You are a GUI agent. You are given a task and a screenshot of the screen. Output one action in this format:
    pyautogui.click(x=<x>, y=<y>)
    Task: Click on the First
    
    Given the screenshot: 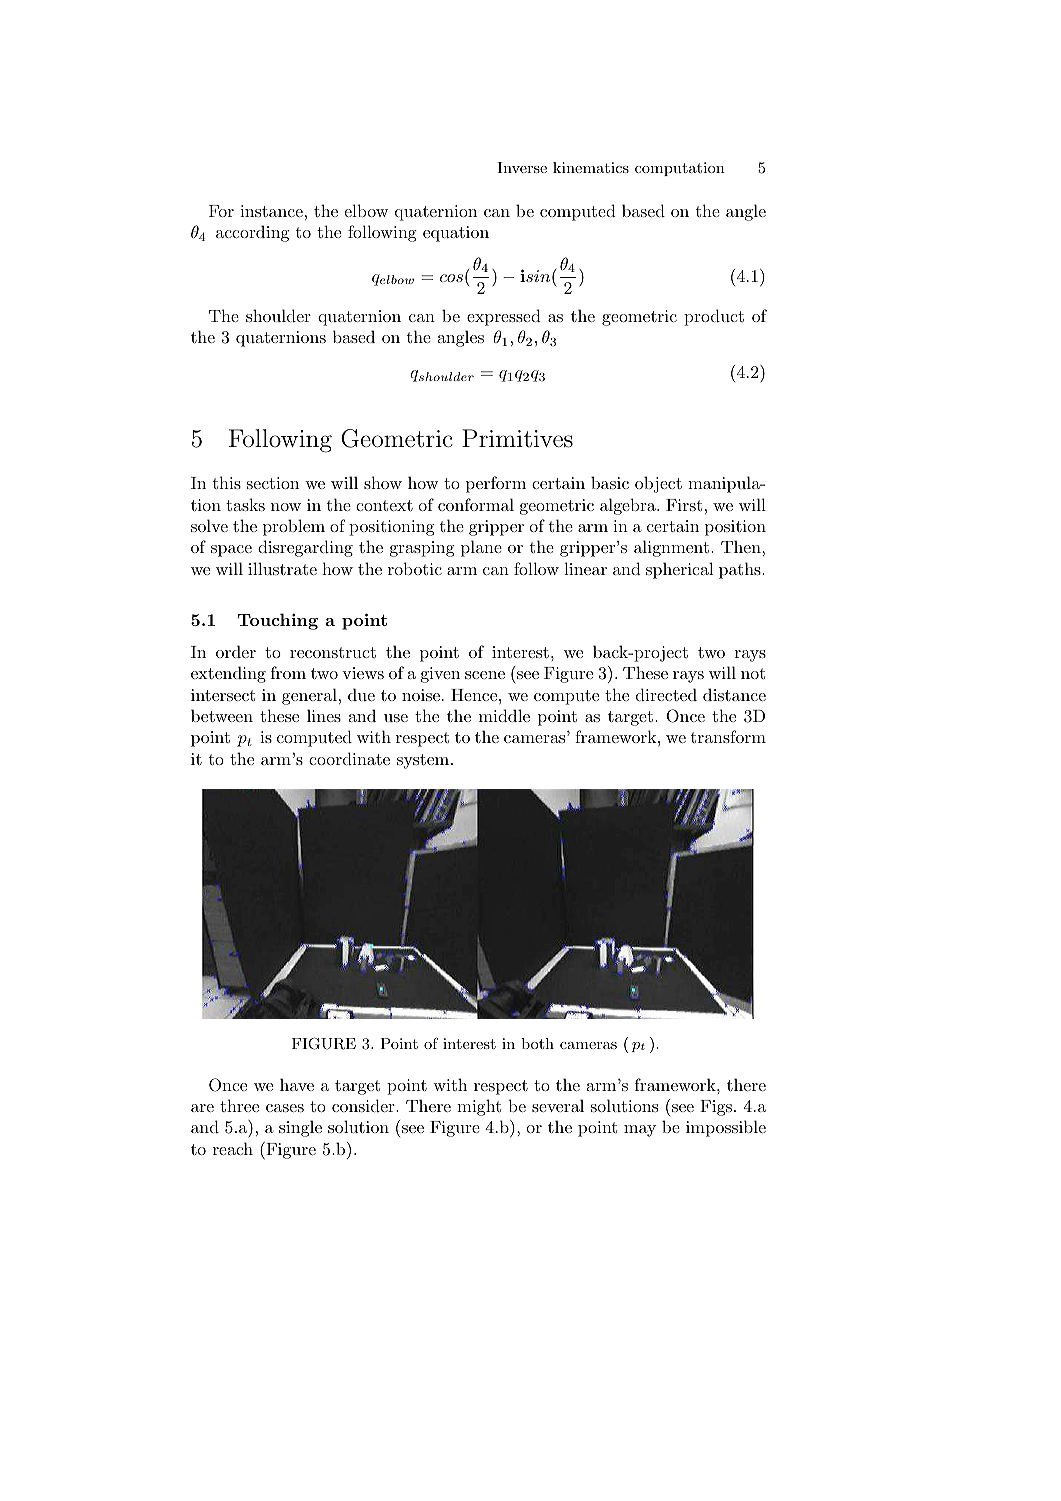 What is the action you would take?
    pyautogui.click(x=684, y=505)
